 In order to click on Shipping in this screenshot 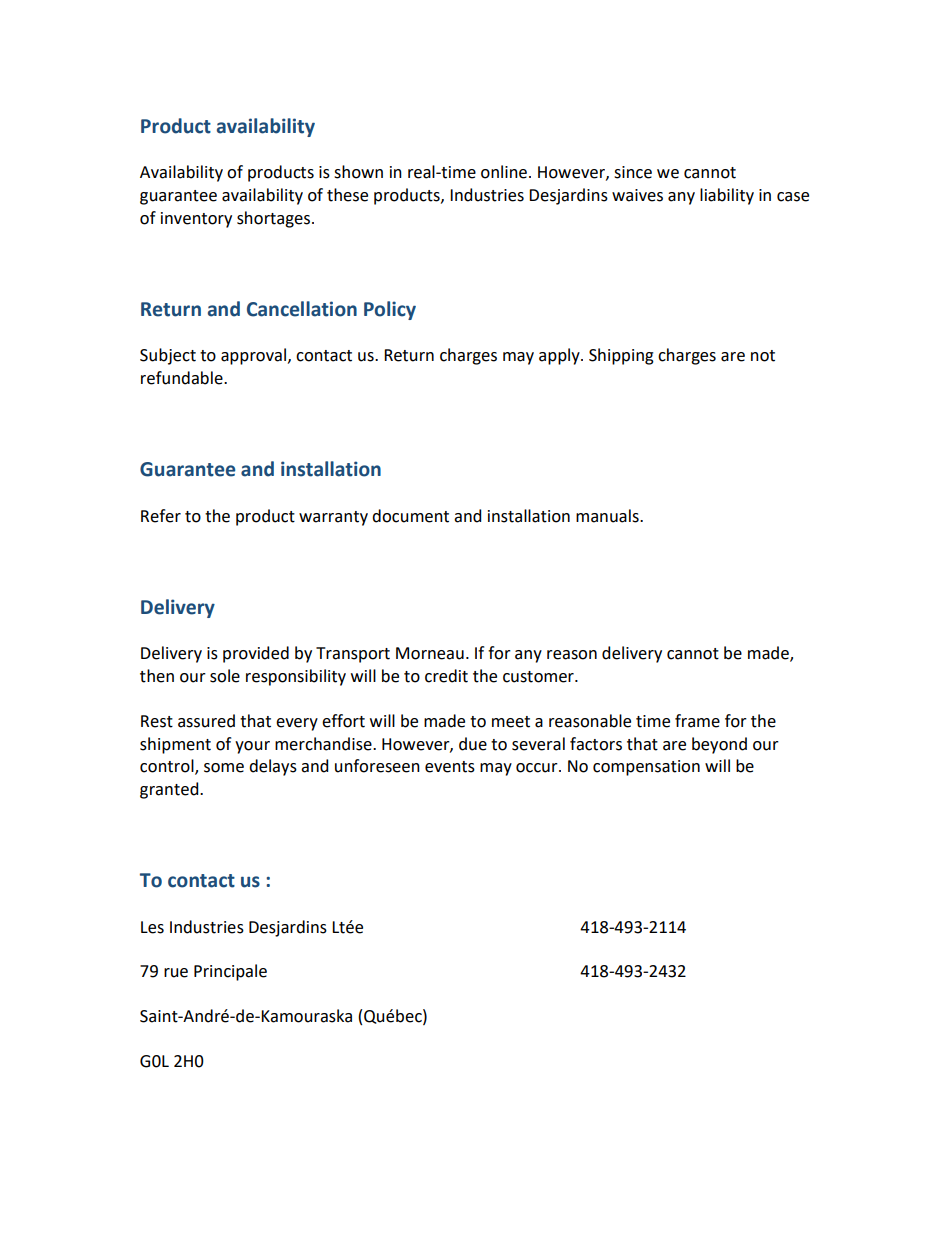, I will do `click(621, 356)`.
